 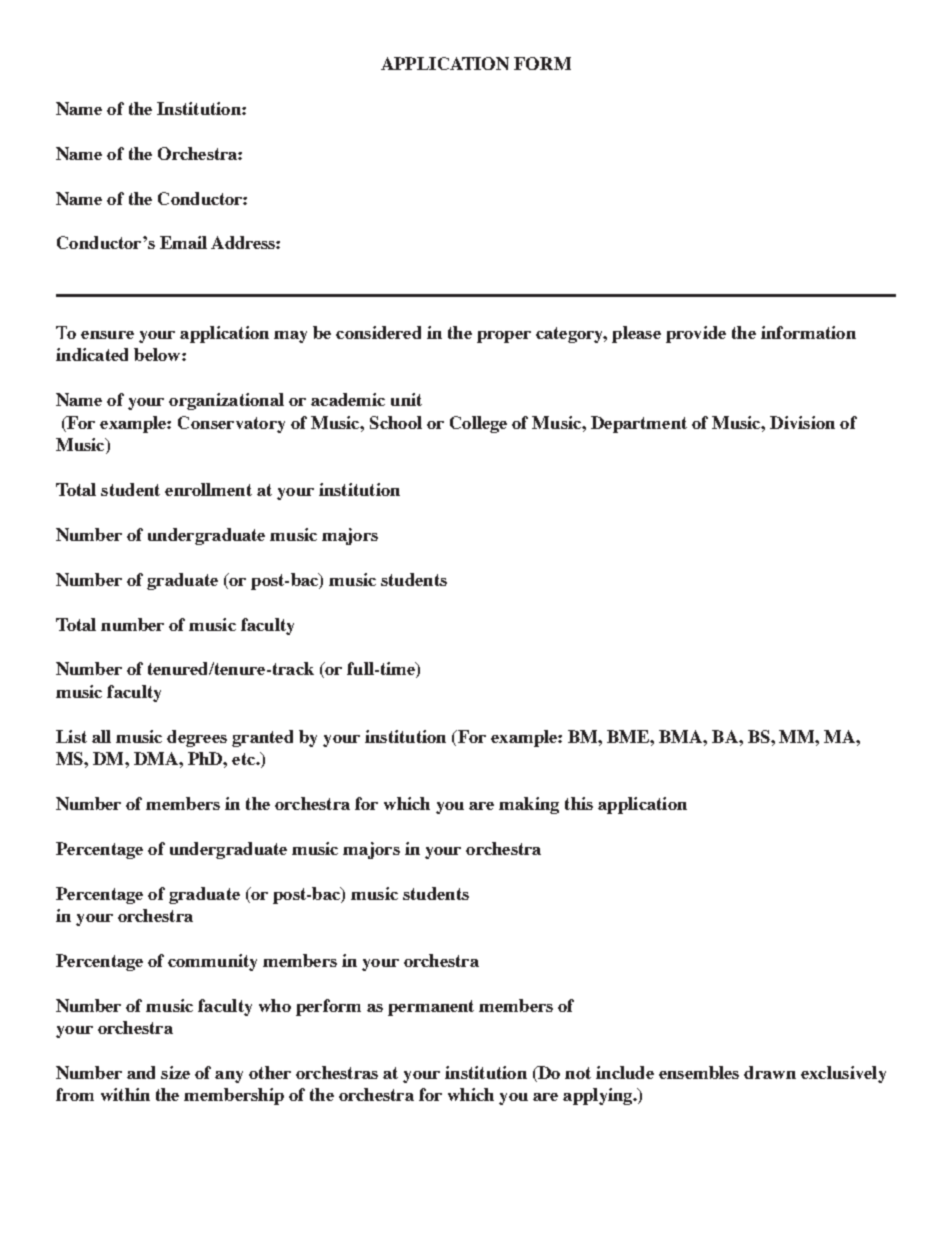 I want to click on Email, so click(x=183, y=242).
